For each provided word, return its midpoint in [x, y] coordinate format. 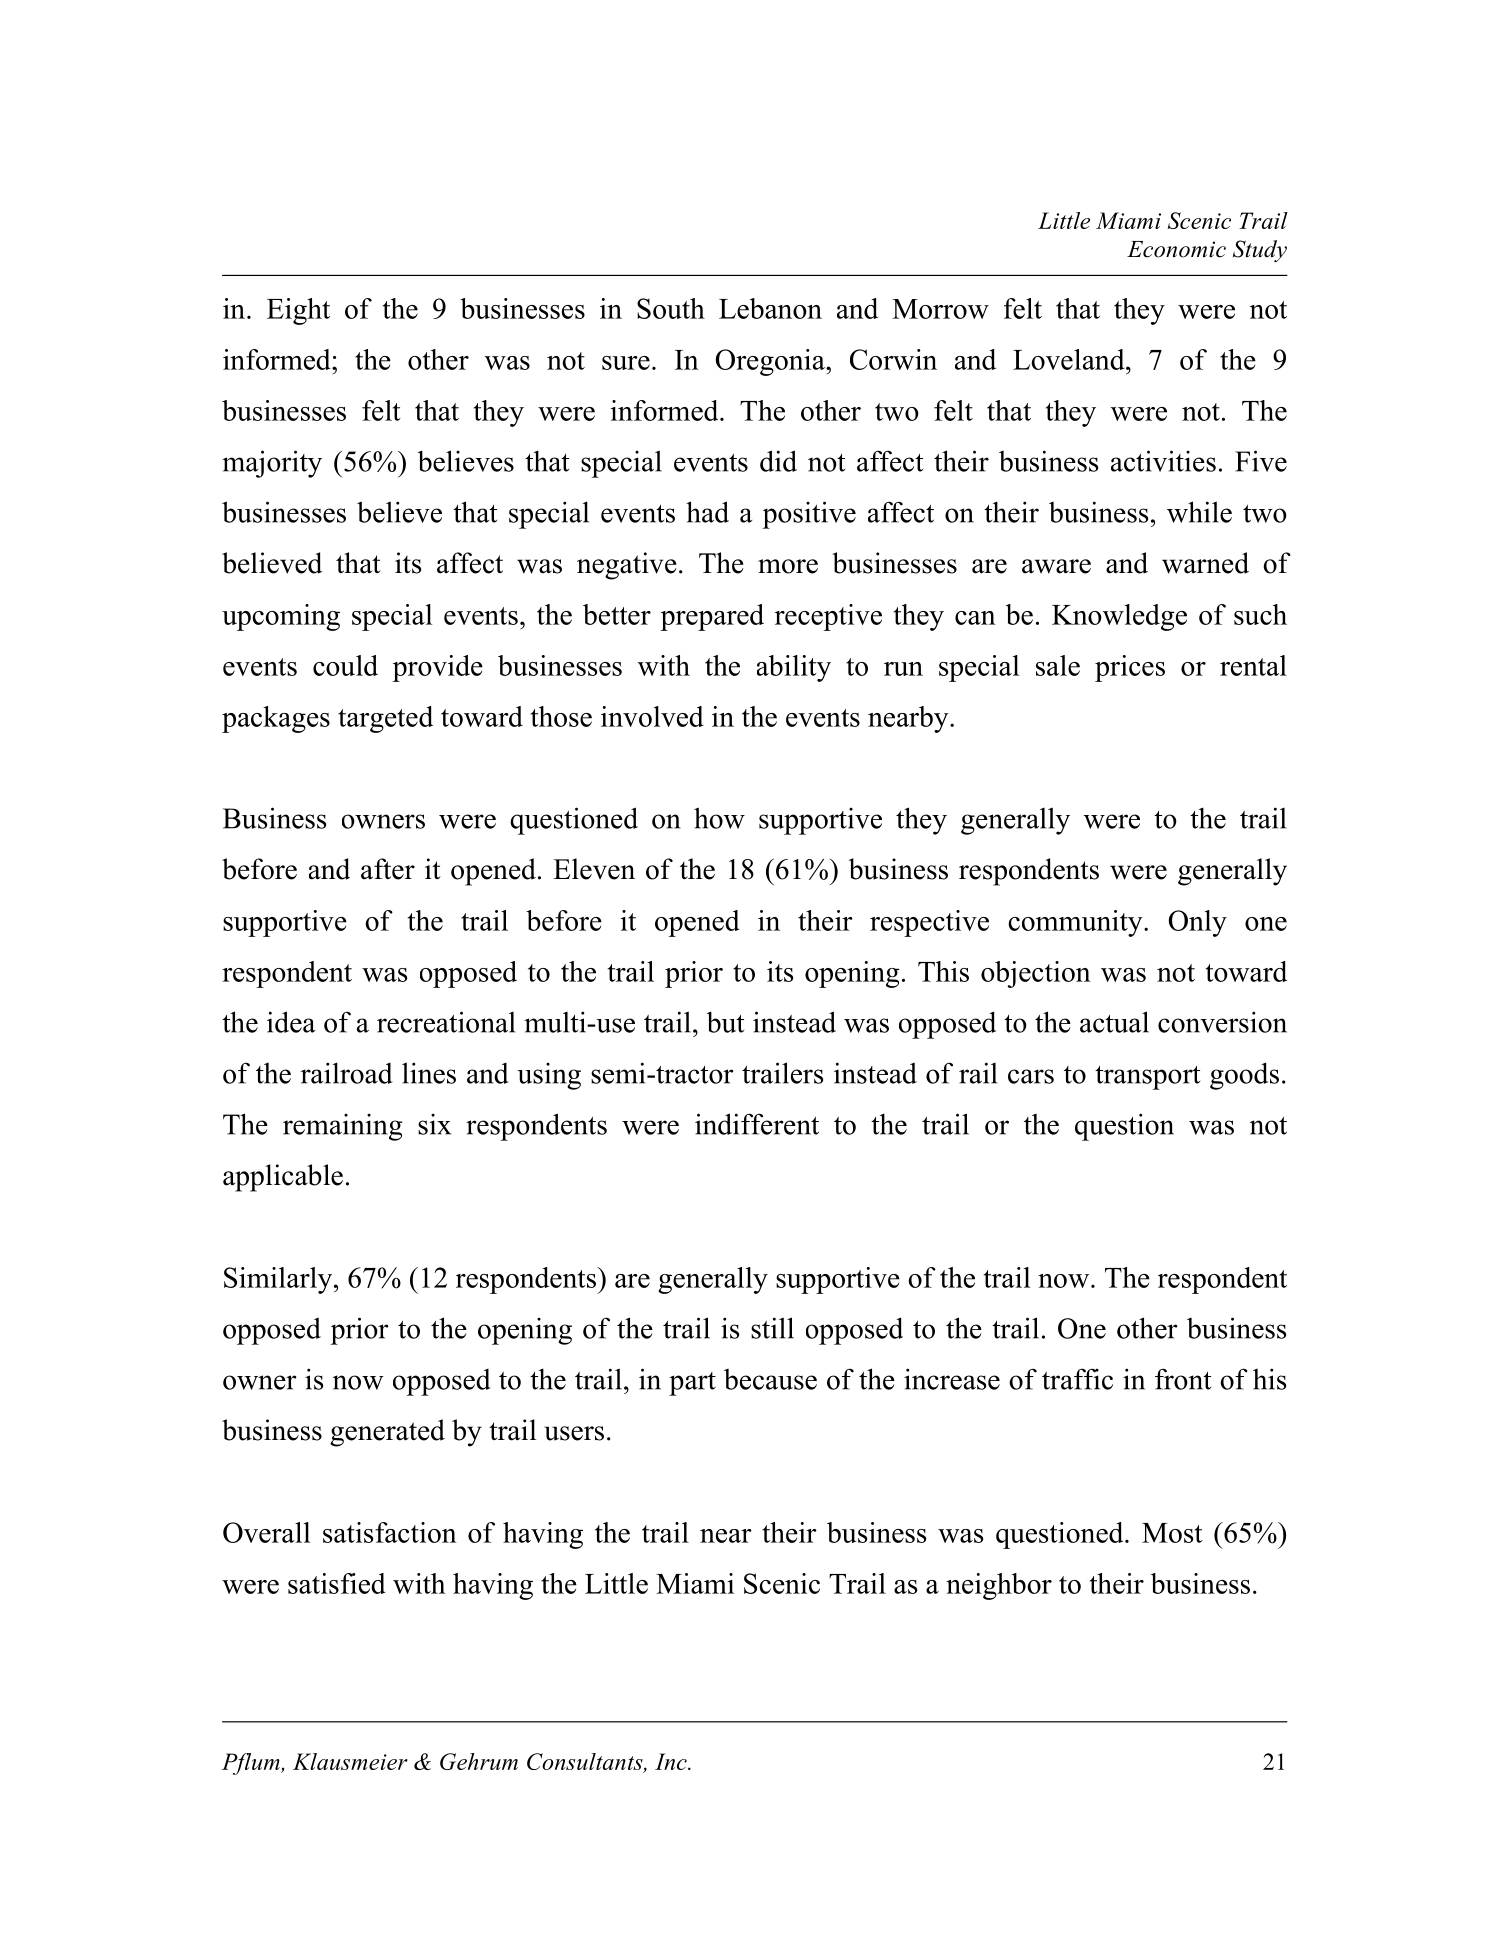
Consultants [586, 1763]
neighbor [999, 1586]
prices [1130, 668]
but [725, 1022]
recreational [446, 1022]
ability [794, 668]
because [770, 1379]
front [1183, 1379]
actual [1114, 1022]
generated [387, 1433]
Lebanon [770, 308]
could [345, 665]
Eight [298, 311]
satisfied [337, 1583]
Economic [1176, 249]
